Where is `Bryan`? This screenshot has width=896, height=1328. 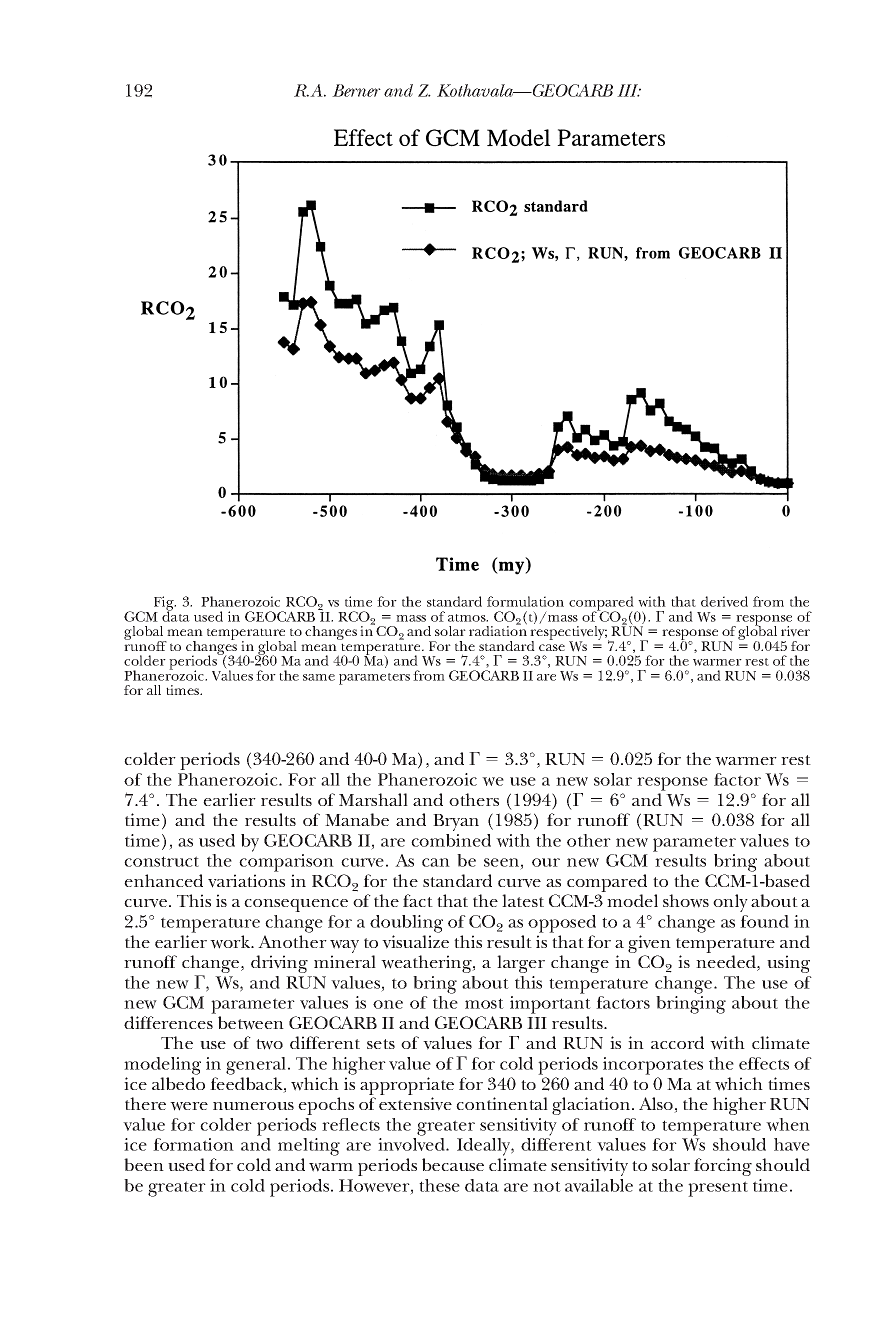 Bryan is located at coordinates (456, 822).
